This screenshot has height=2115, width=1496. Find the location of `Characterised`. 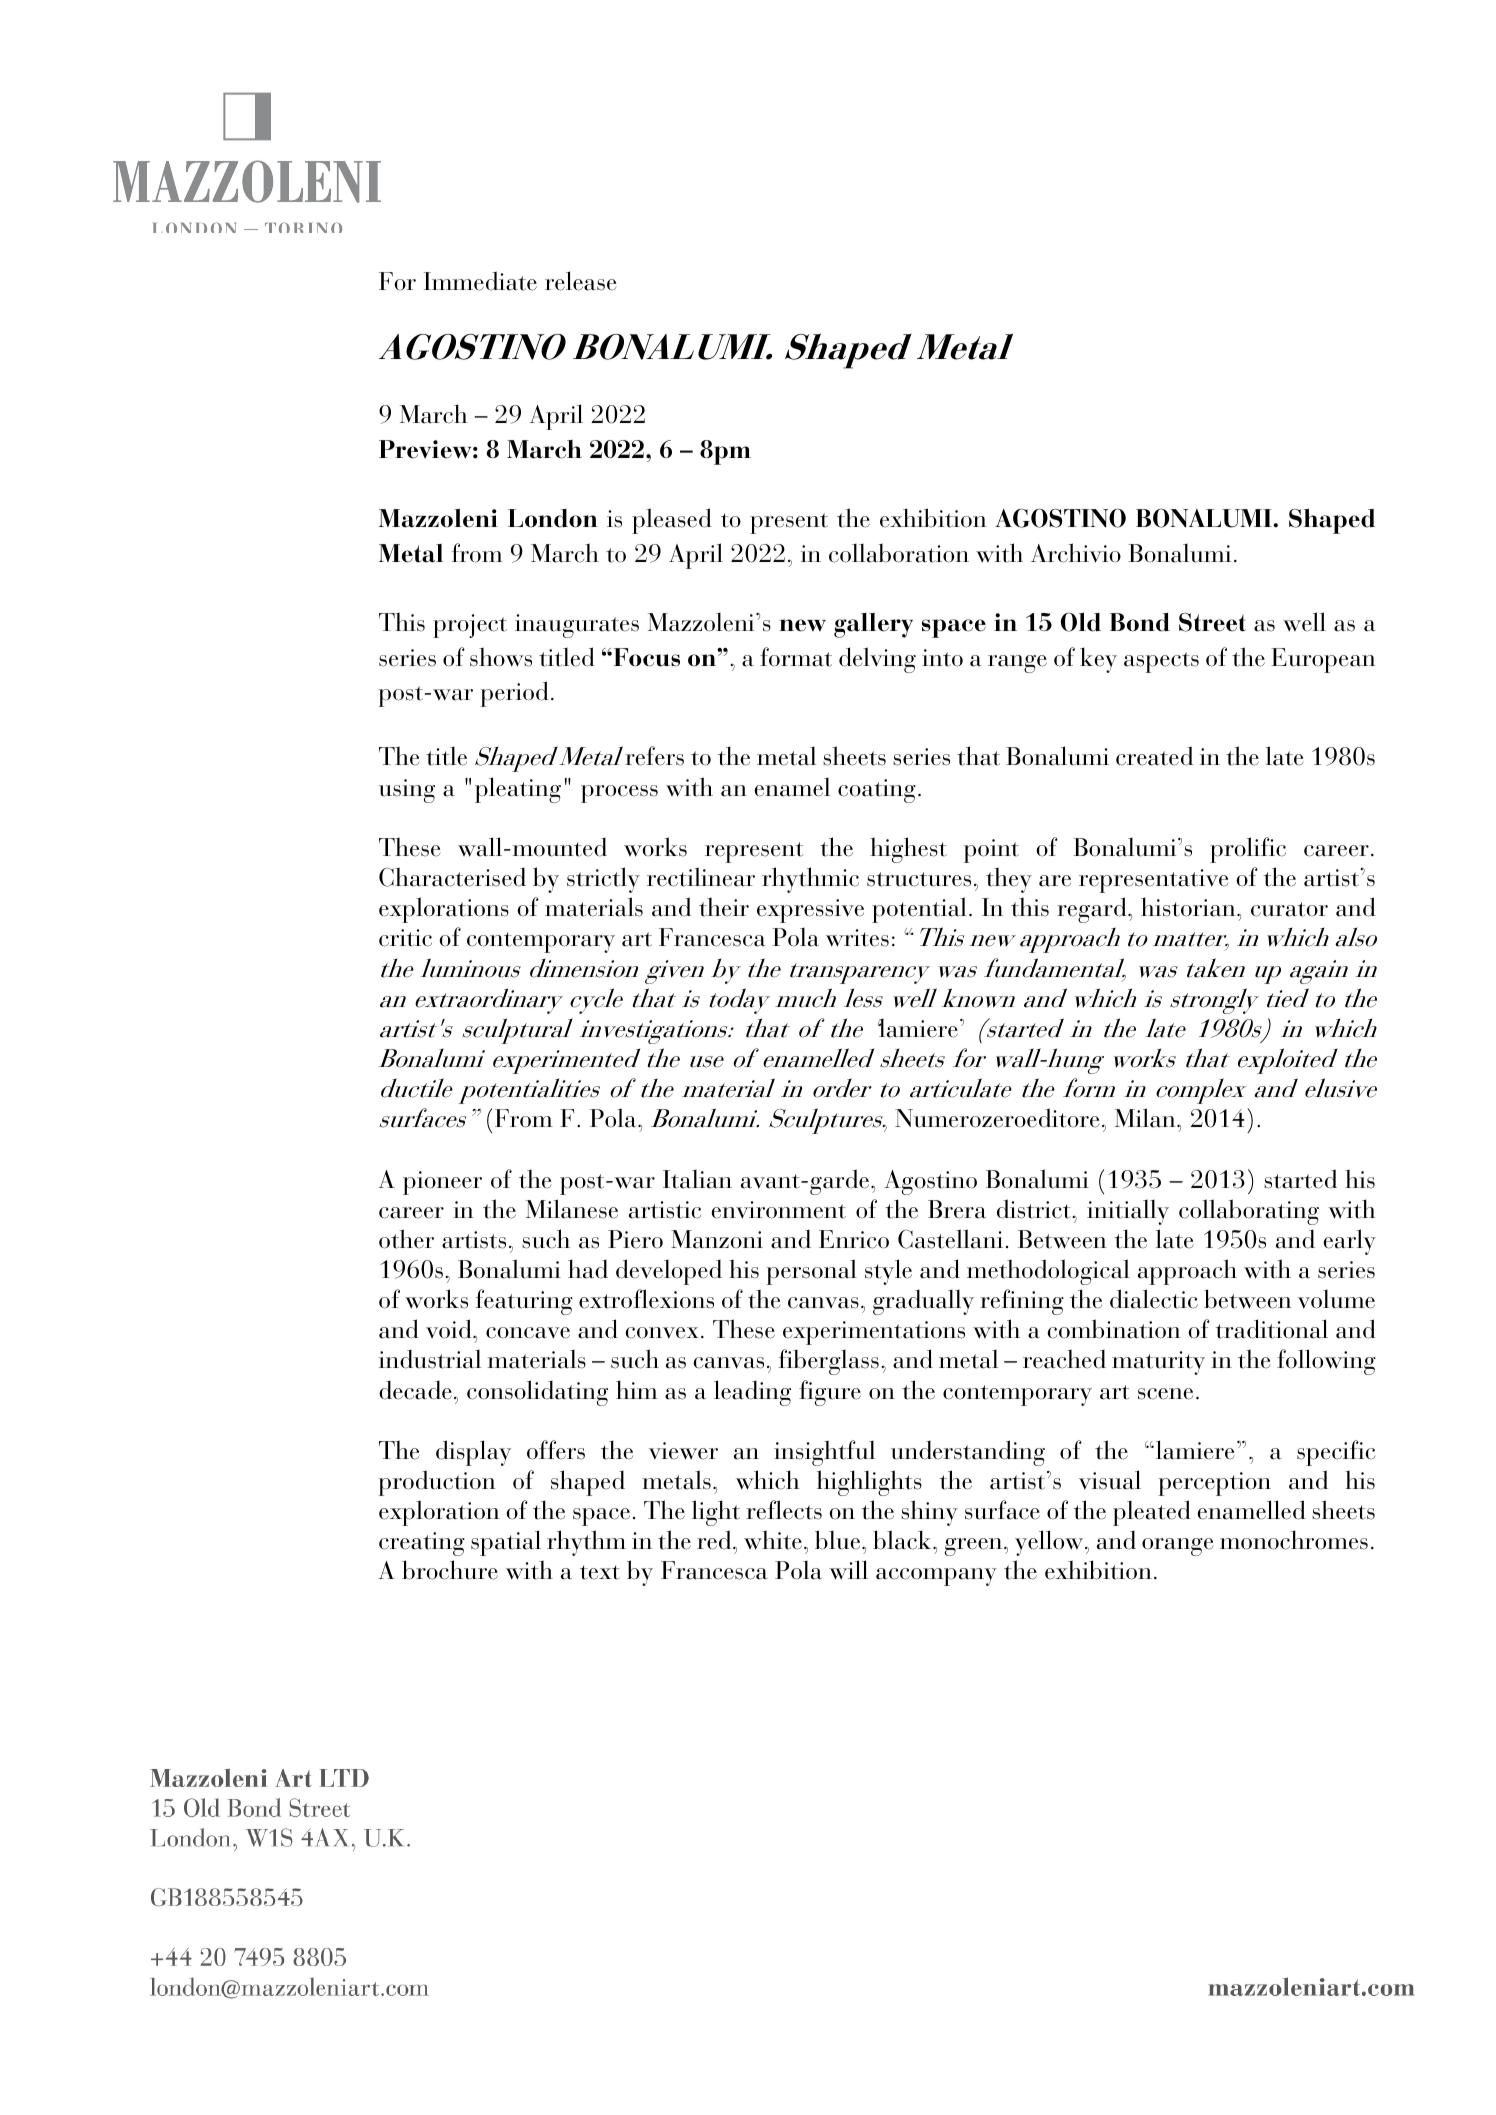

Characterised is located at coordinates (452, 877).
